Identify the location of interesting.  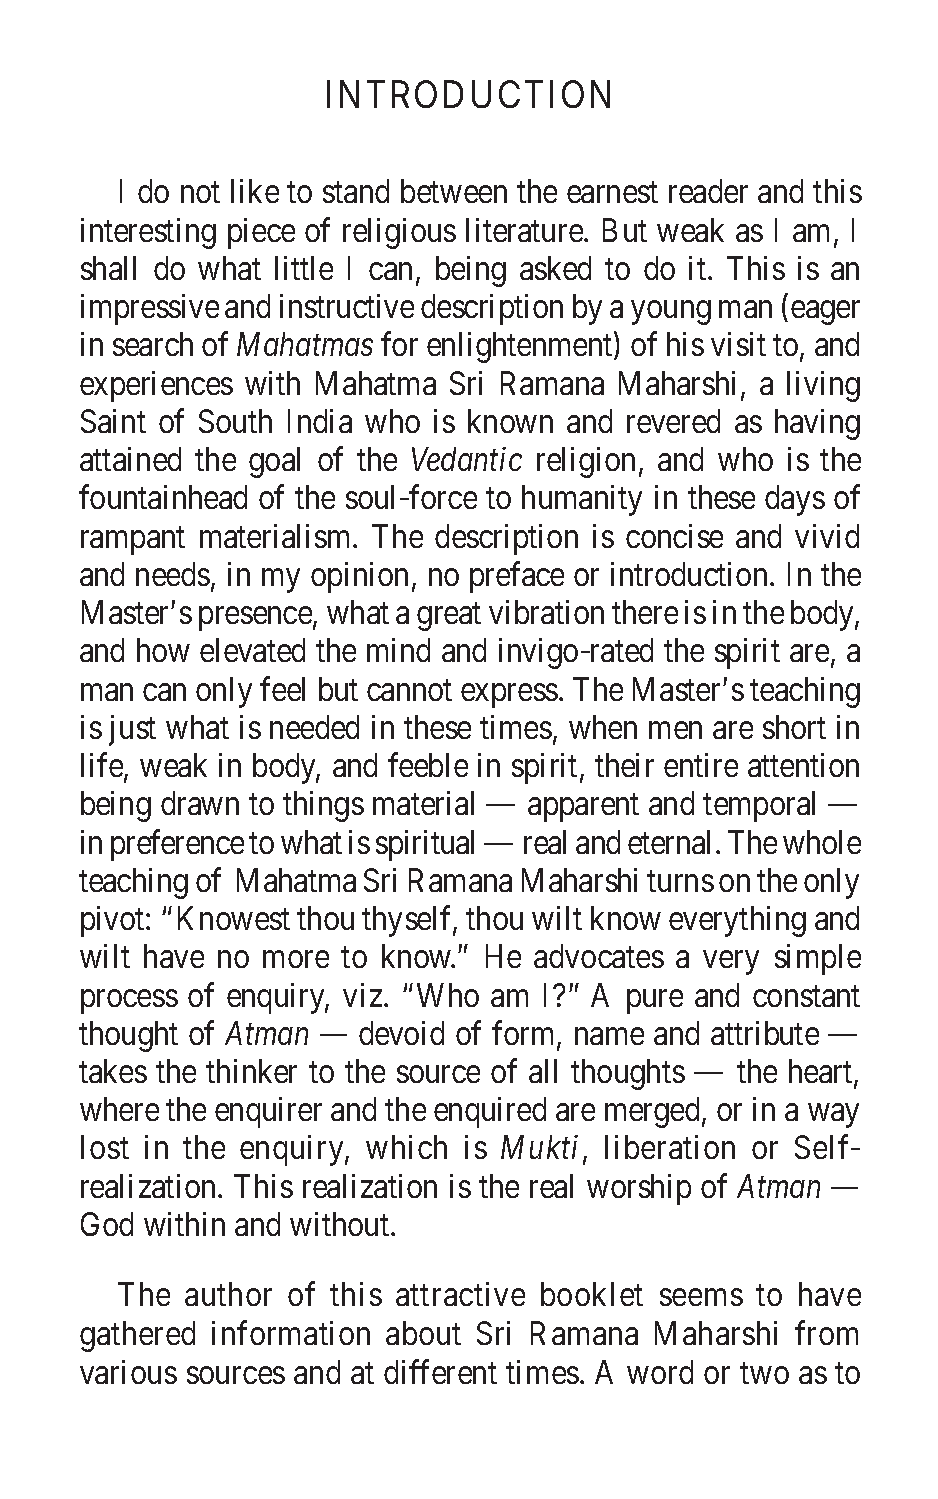
(148, 233).
